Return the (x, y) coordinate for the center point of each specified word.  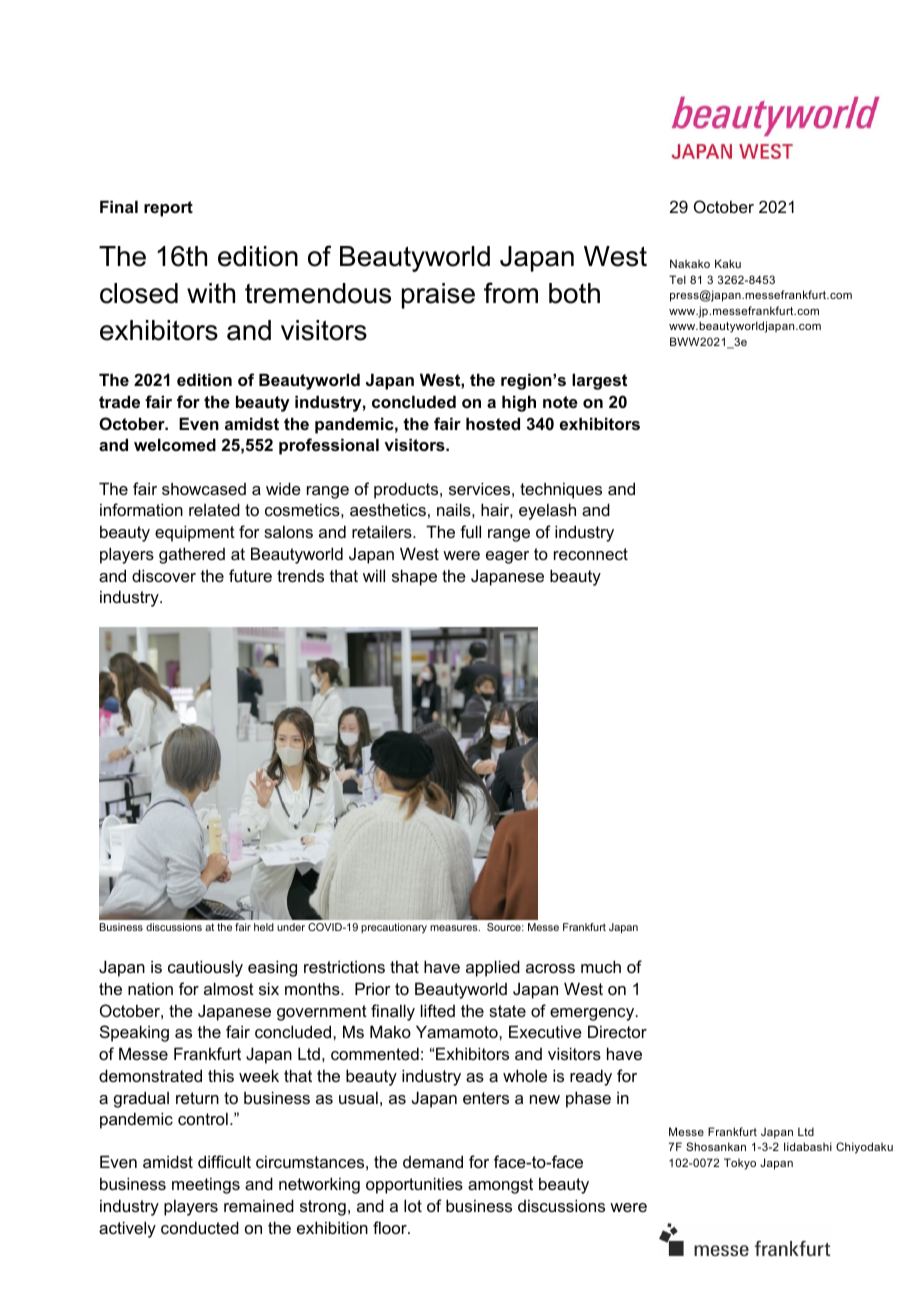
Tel (677, 279)
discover (164, 575)
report (168, 209)
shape (414, 577)
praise (438, 296)
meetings (206, 1185)
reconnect (591, 554)
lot (413, 1205)
